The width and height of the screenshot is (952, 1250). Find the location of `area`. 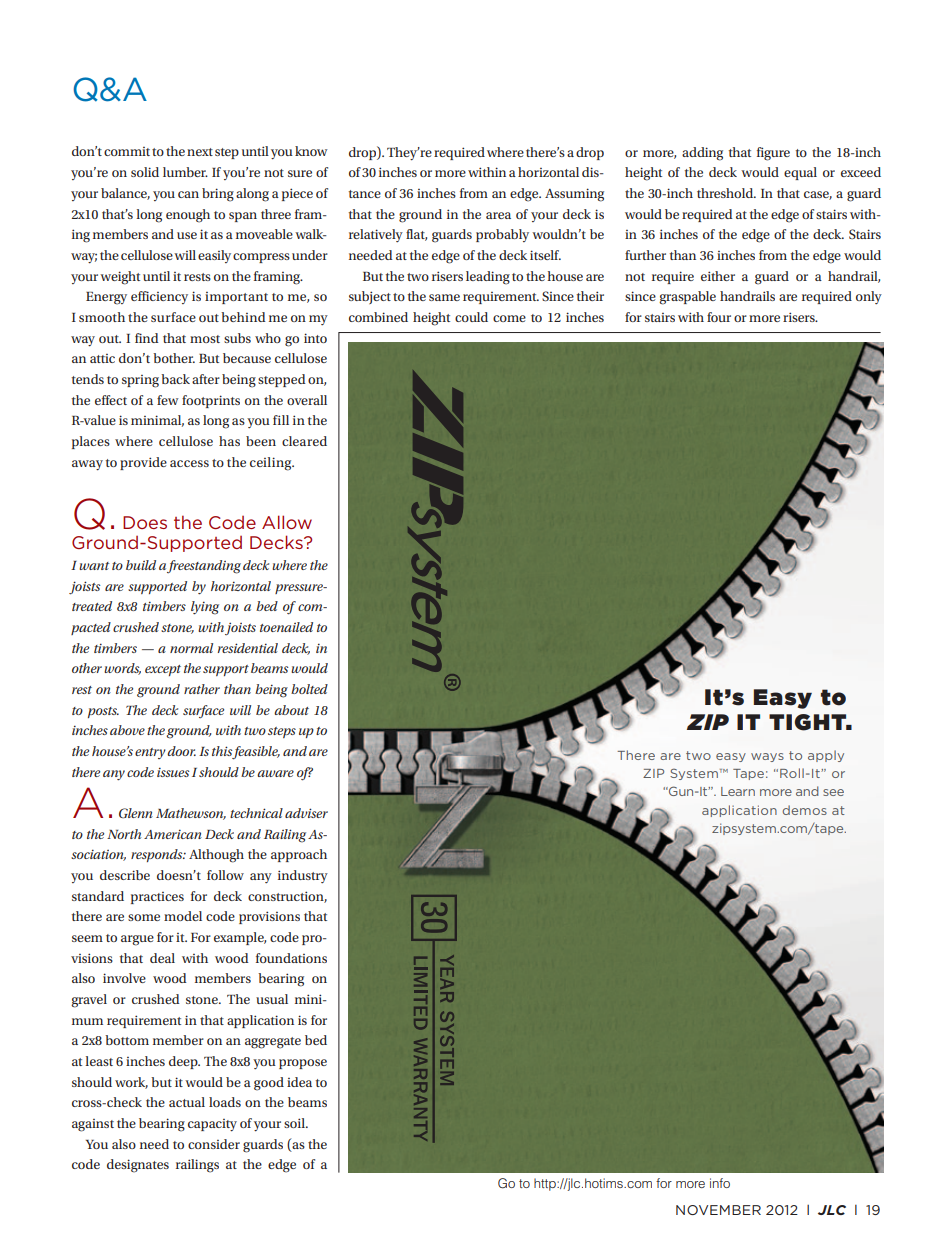

area is located at coordinates (498, 215).
